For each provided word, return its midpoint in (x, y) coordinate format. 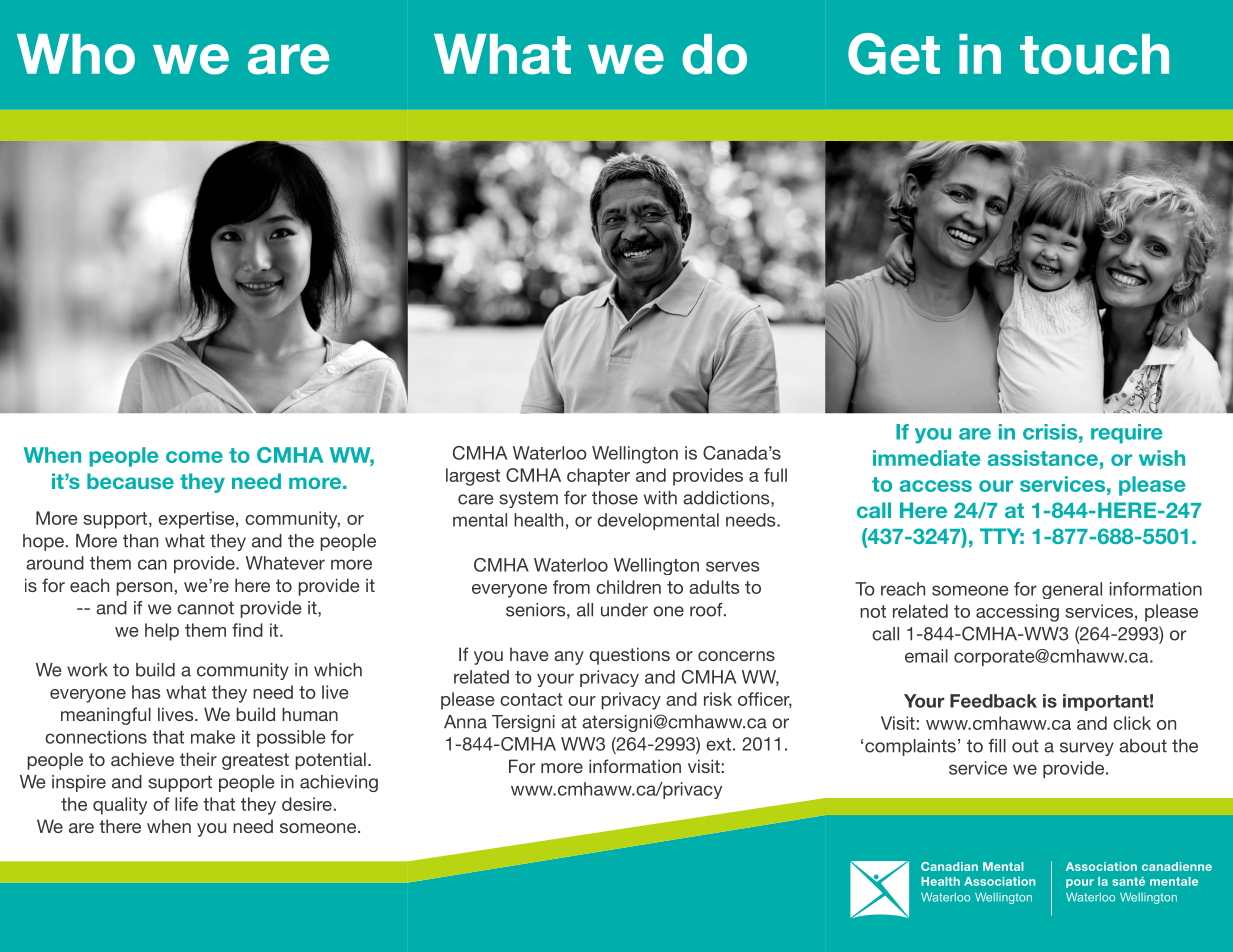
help (162, 632)
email (926, 656)
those (615, 498)
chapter (598, 477)
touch (1094, 54)
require (1126, 434)
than (140, 541)
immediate (926, 458)
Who (76, 54)
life (186, 804)
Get (894, 54)
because (130, 481)
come (194, 457)
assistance (1043, 458)
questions (629, 656)
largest (473, 477)
